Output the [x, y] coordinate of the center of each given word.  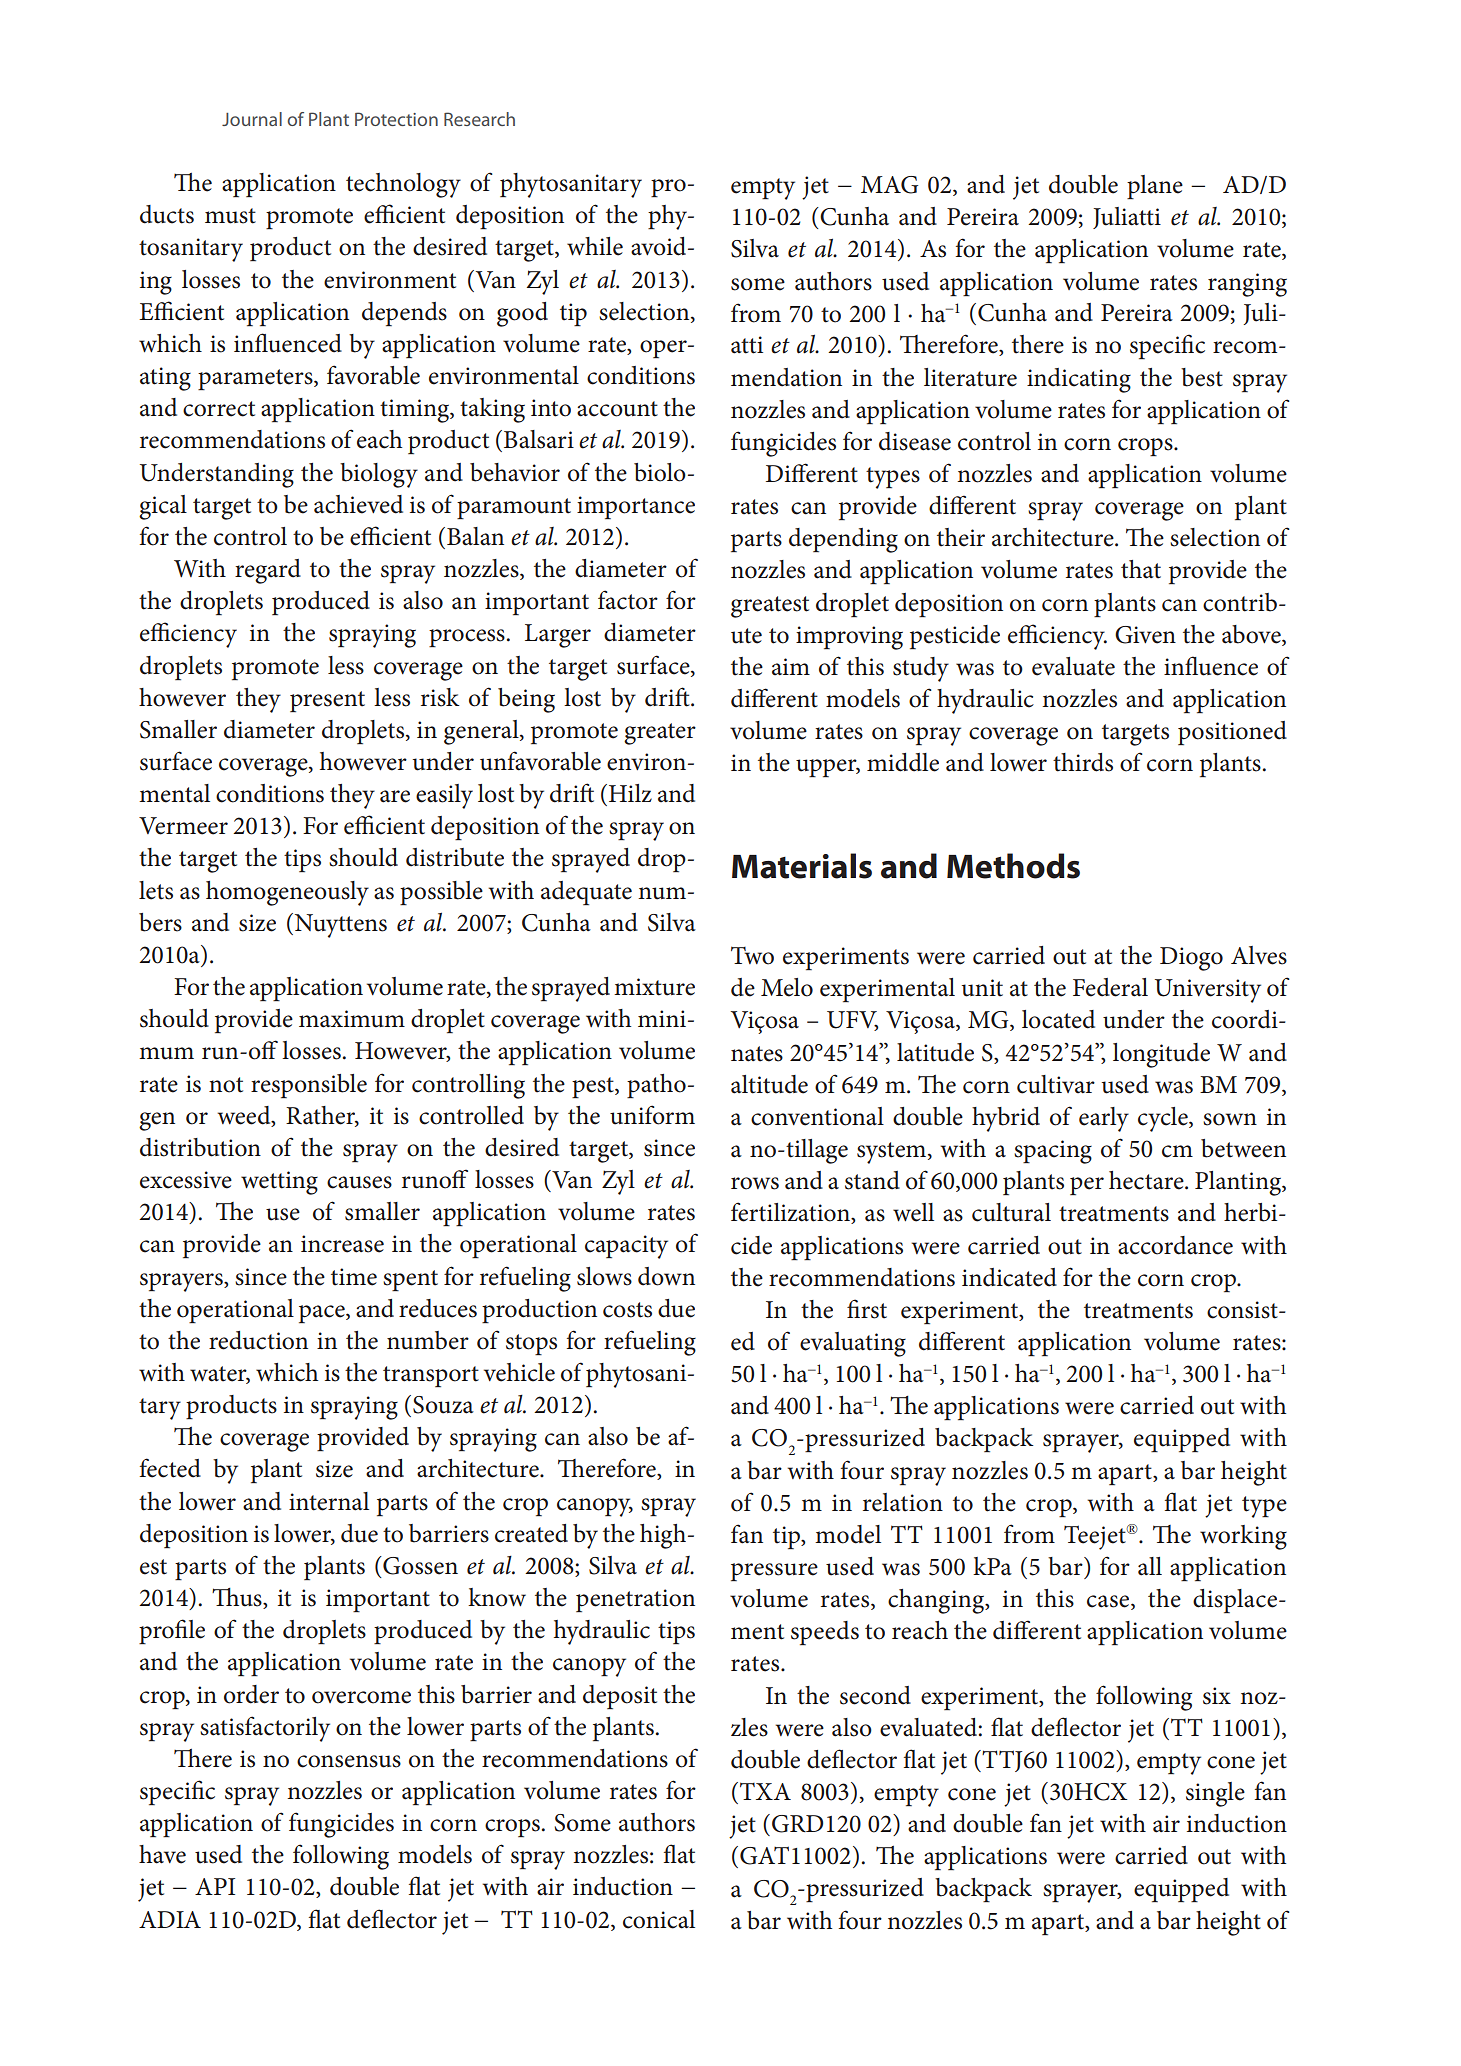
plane [1155, 187]
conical [659, 1919]
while [595, 246]
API [215, 1886]
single [1215, 1794]
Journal [252, 119]
